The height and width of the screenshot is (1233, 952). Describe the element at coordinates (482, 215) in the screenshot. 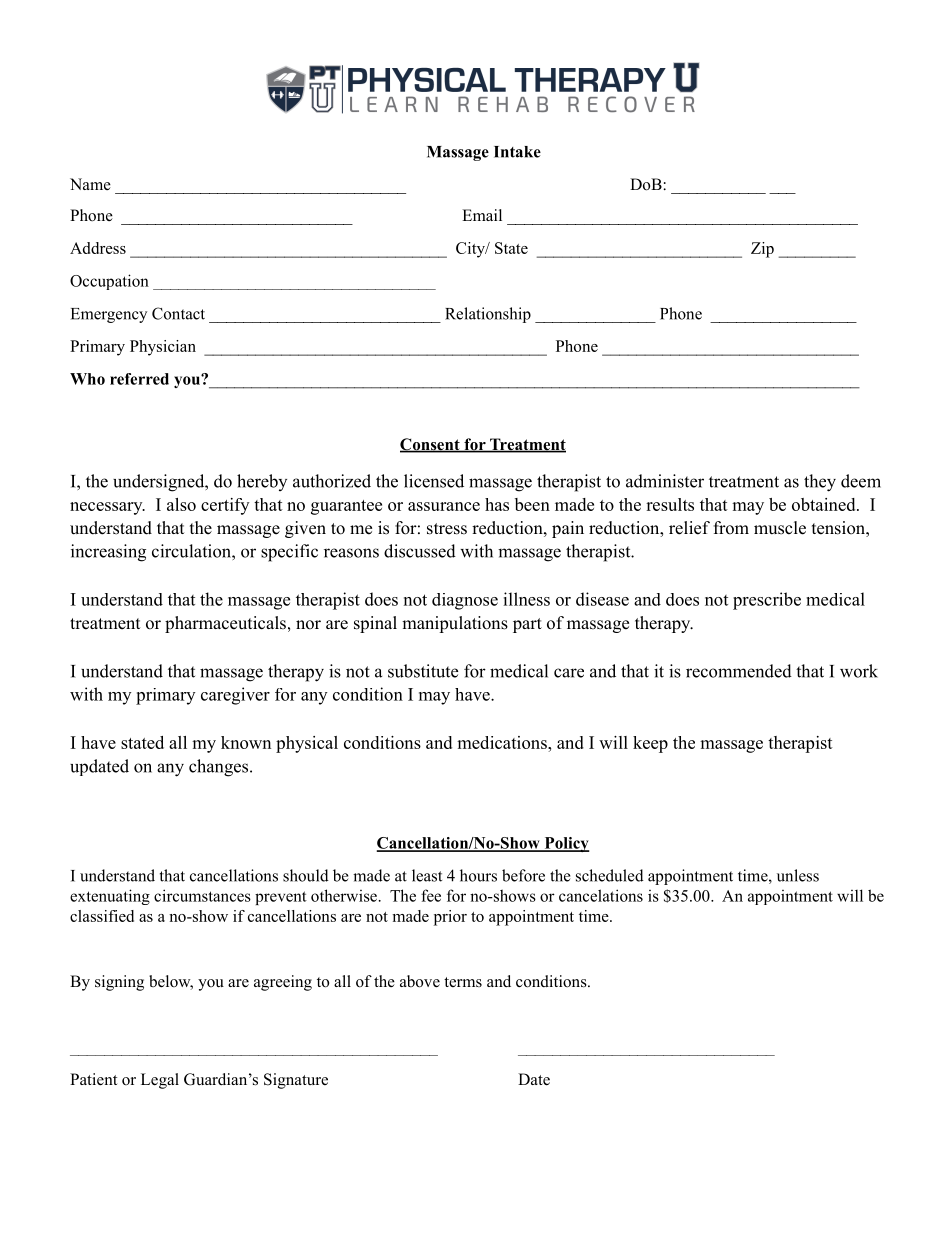

I see `Email` at that location.
